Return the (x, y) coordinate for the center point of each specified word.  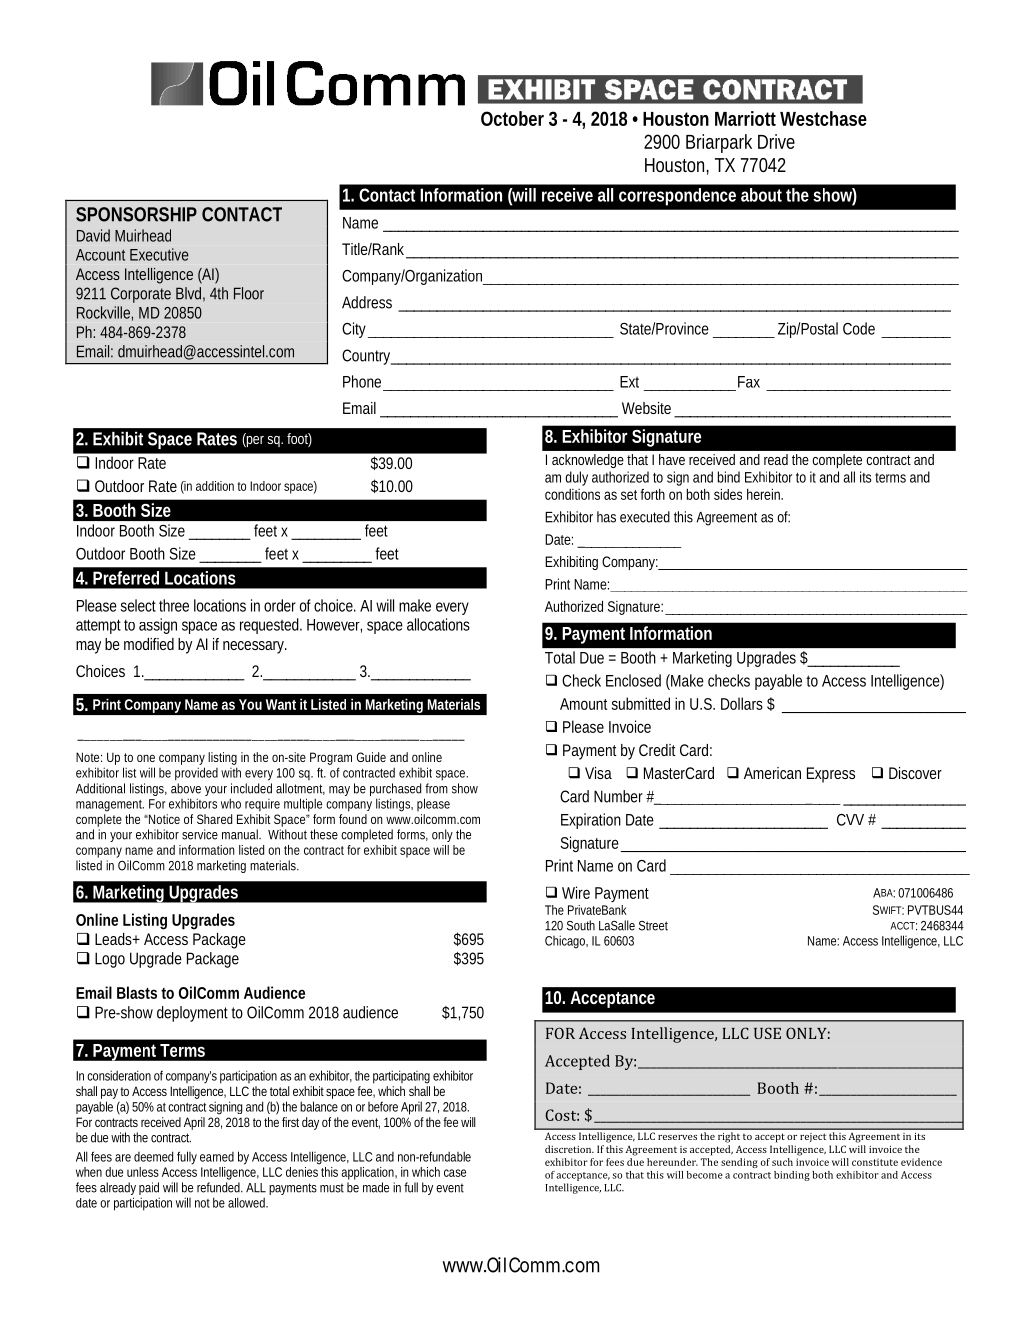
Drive (776, 141)
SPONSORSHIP (136, 214)
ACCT (903, 926)
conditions (572, 494)
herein (765, 494)
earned (217, 1157)
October (512, 118)
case (455, 1173)
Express (831, 775)
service (200, 834)
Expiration (591, 821)
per (254, 440)
